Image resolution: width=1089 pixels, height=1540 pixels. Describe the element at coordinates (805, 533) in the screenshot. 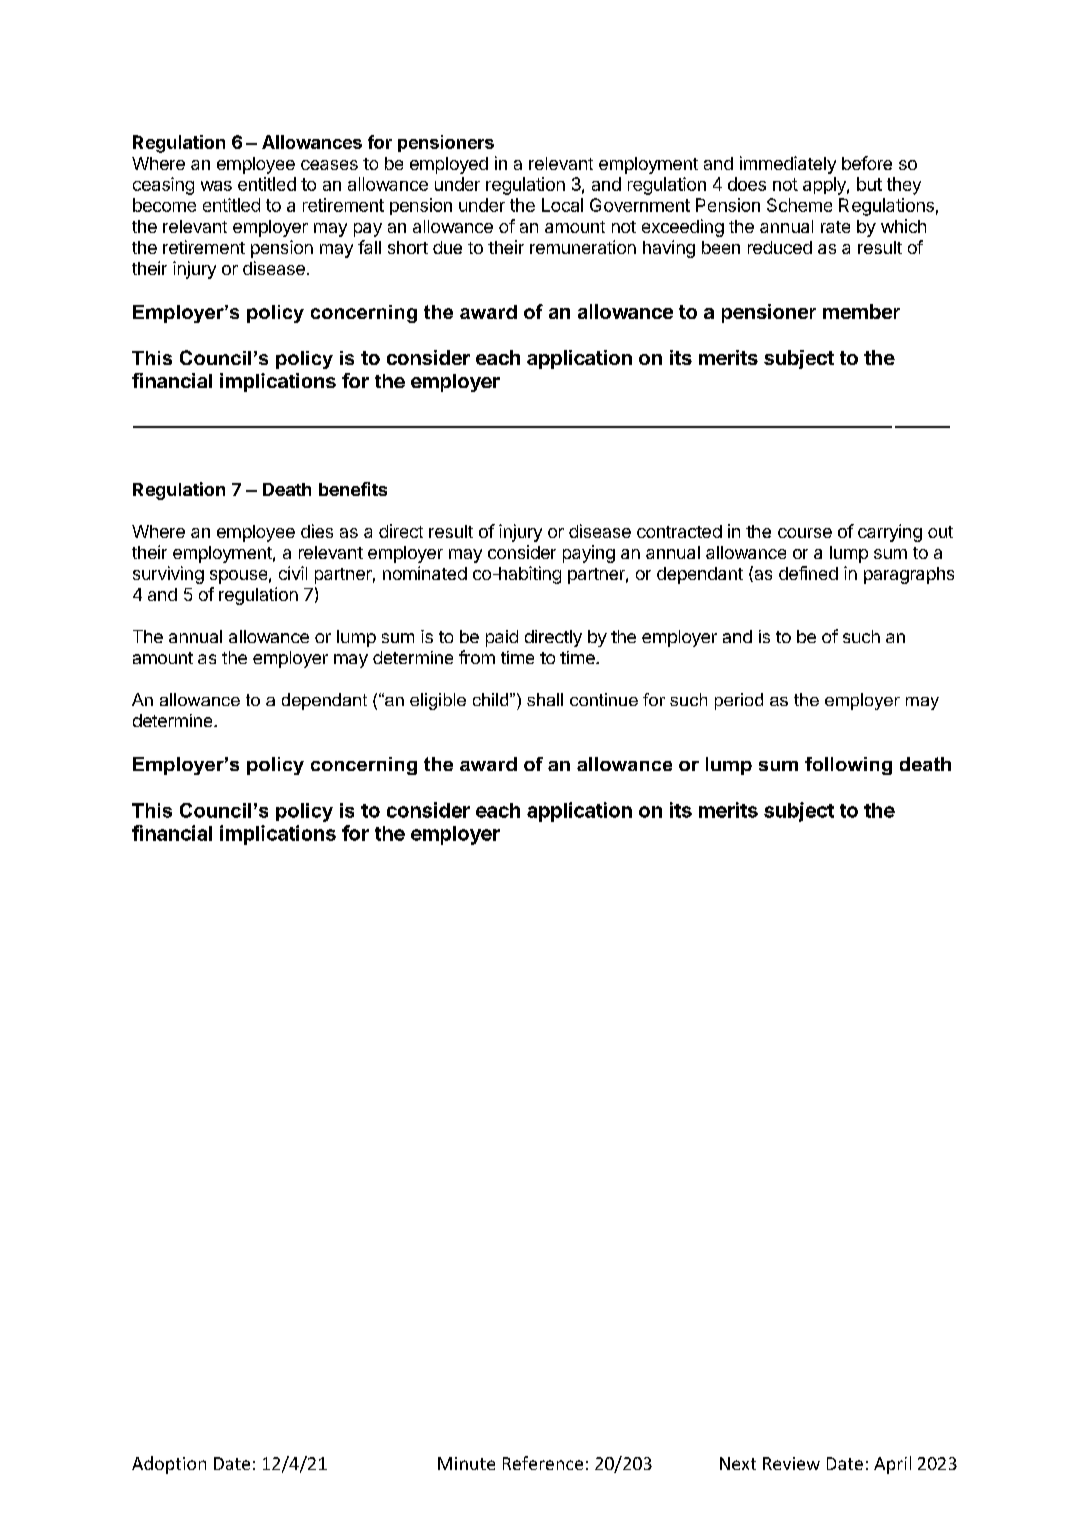

I see `course` at that location.
